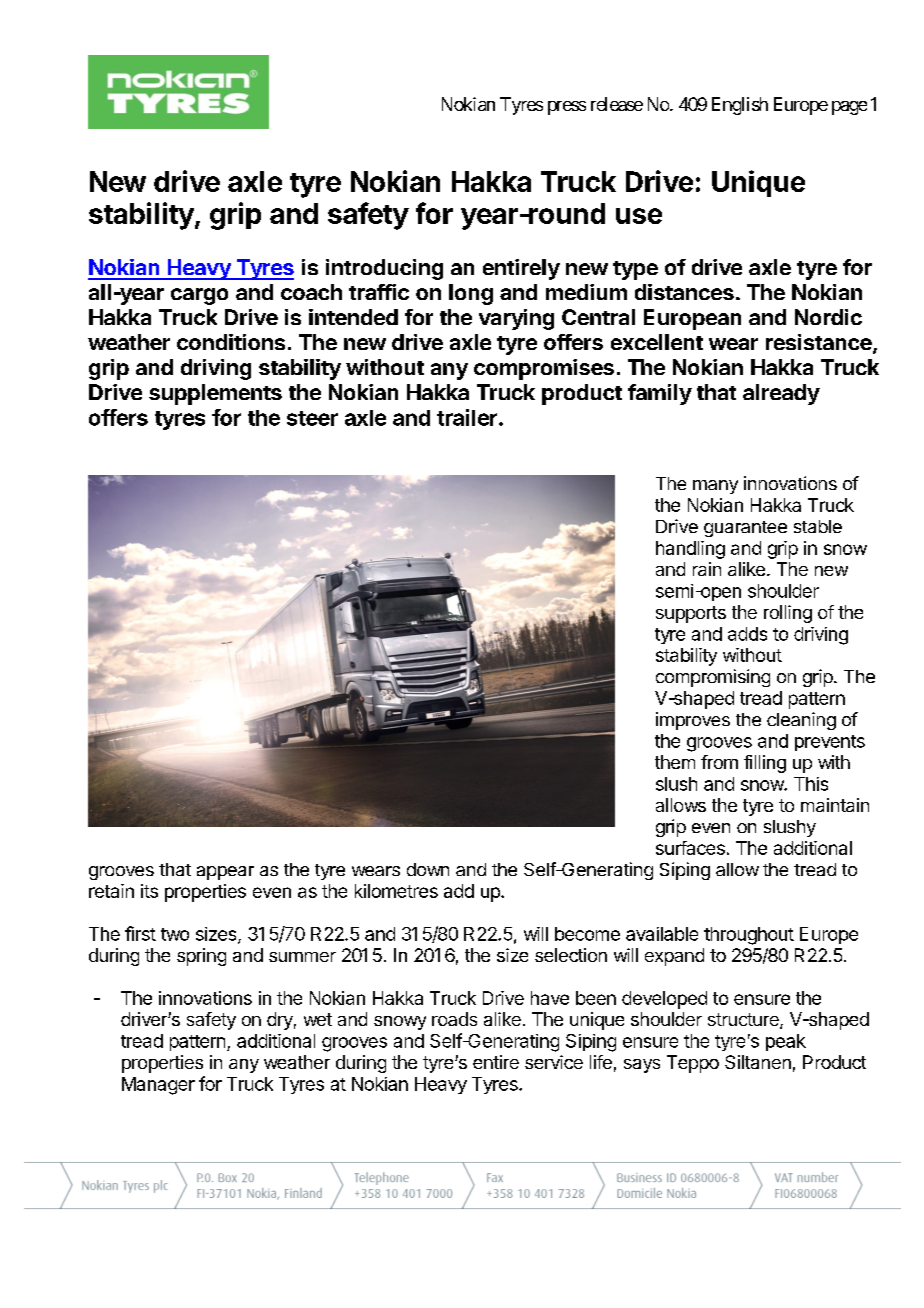 This document has height=1308, width=924. I want to click on supports, so click(691, 614).
